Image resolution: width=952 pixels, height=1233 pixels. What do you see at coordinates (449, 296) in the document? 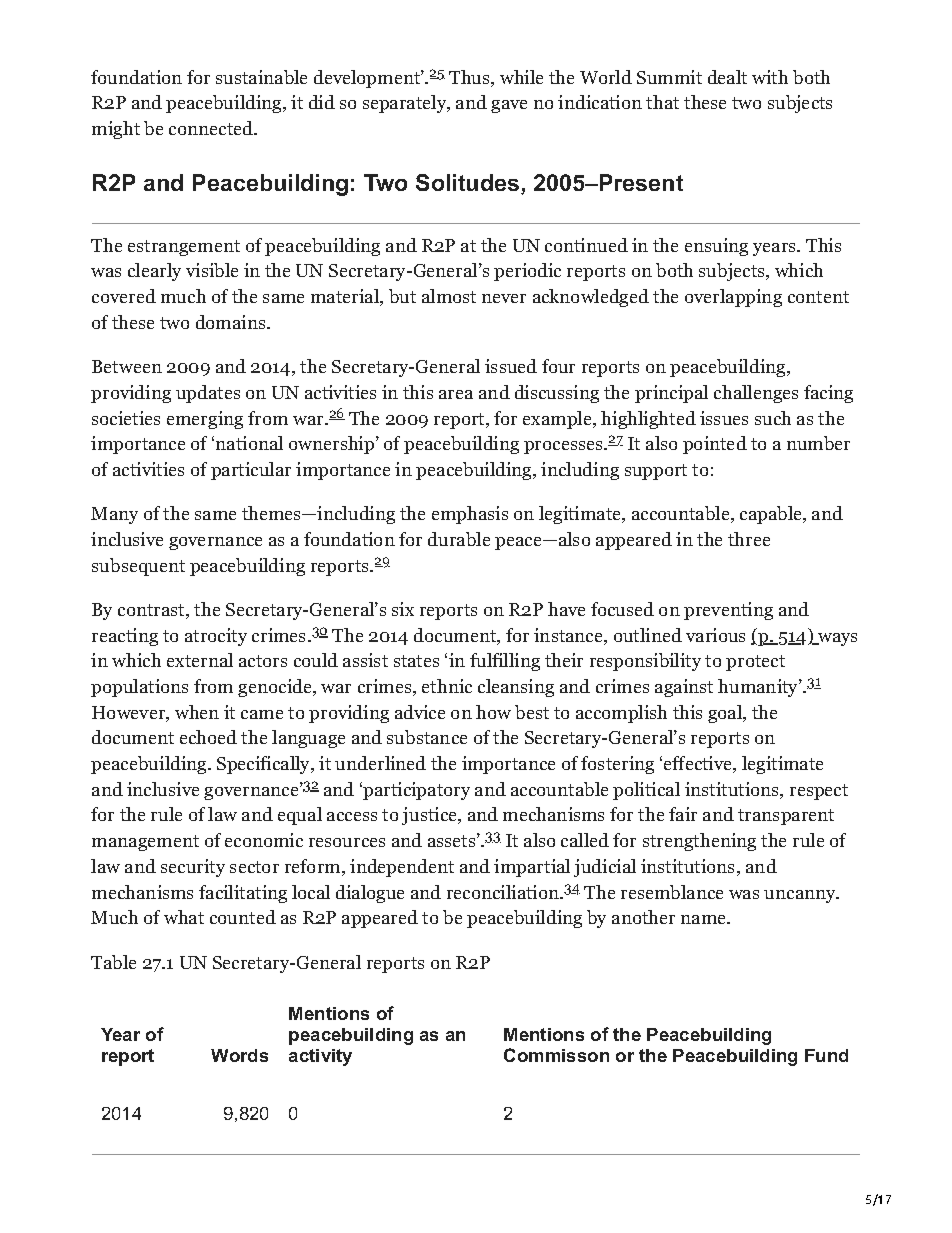
I see `almost` at bounding box center [449, 296].
